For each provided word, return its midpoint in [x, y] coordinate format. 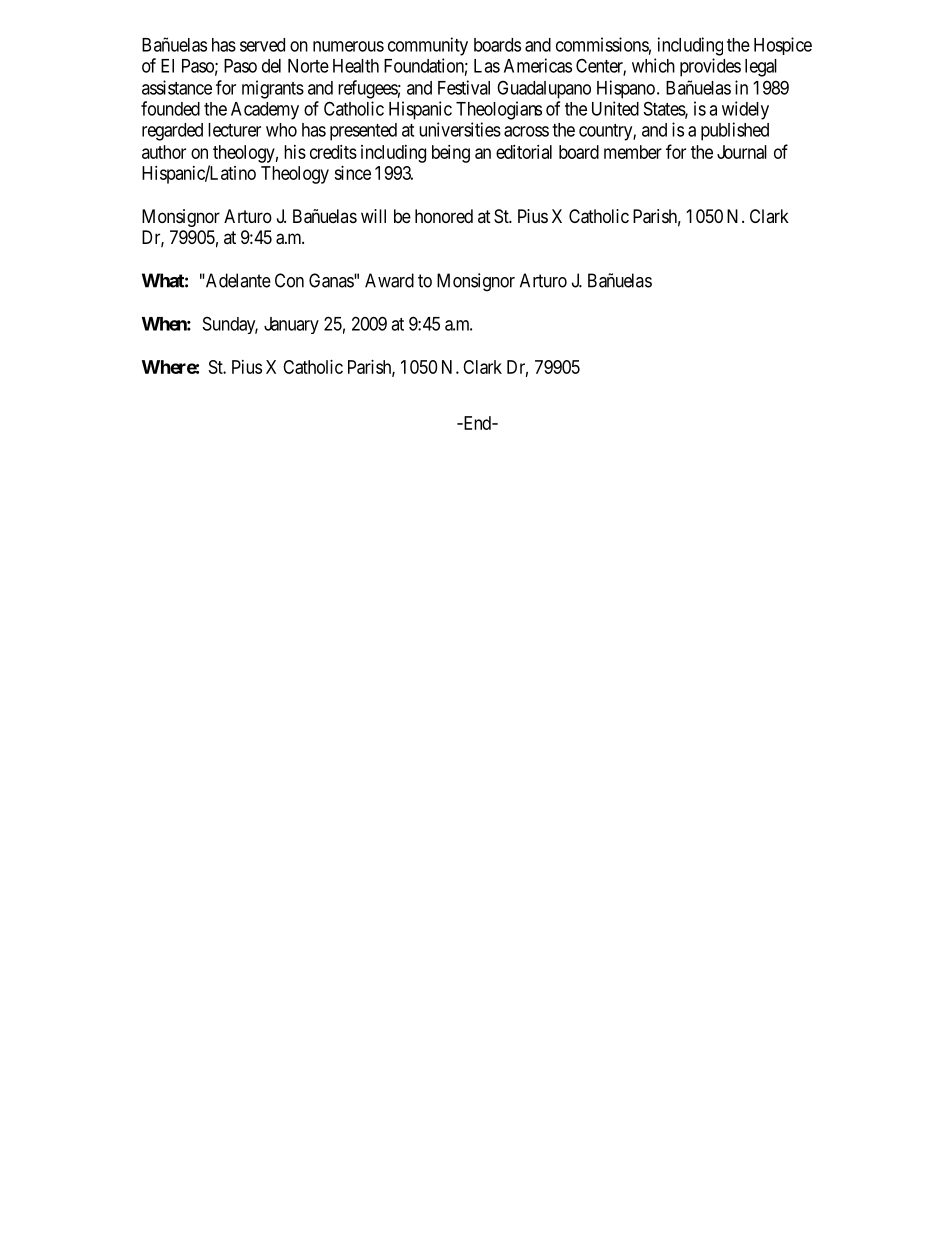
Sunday [230, 325]
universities [460, 129]
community [428, 46]
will [373, 216]
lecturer [234, 130]
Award [389, 280]
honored [444, 216]
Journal [742, 152]
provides [710, 67]
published [735, 131]
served [262, 45]
